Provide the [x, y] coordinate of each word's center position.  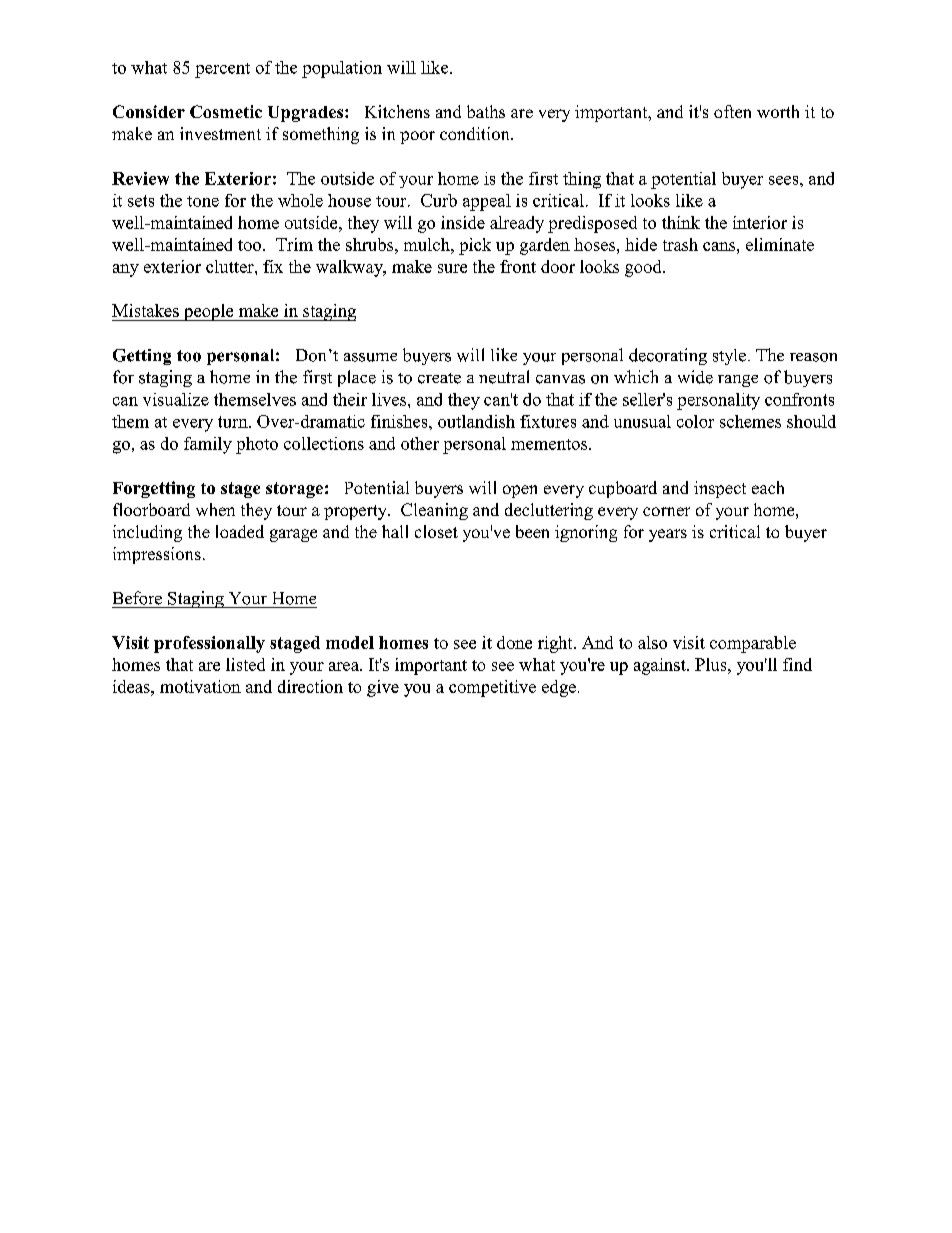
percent [222, 70]
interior [760, 222]
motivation [200, 686]
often [732, 111]
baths [486, 111]
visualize [176, 399]
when [215, 509]
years [668, 535]
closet [436, 531]
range [738, 381]
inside [463, 222]
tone [203, 201]
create [439, 378]
